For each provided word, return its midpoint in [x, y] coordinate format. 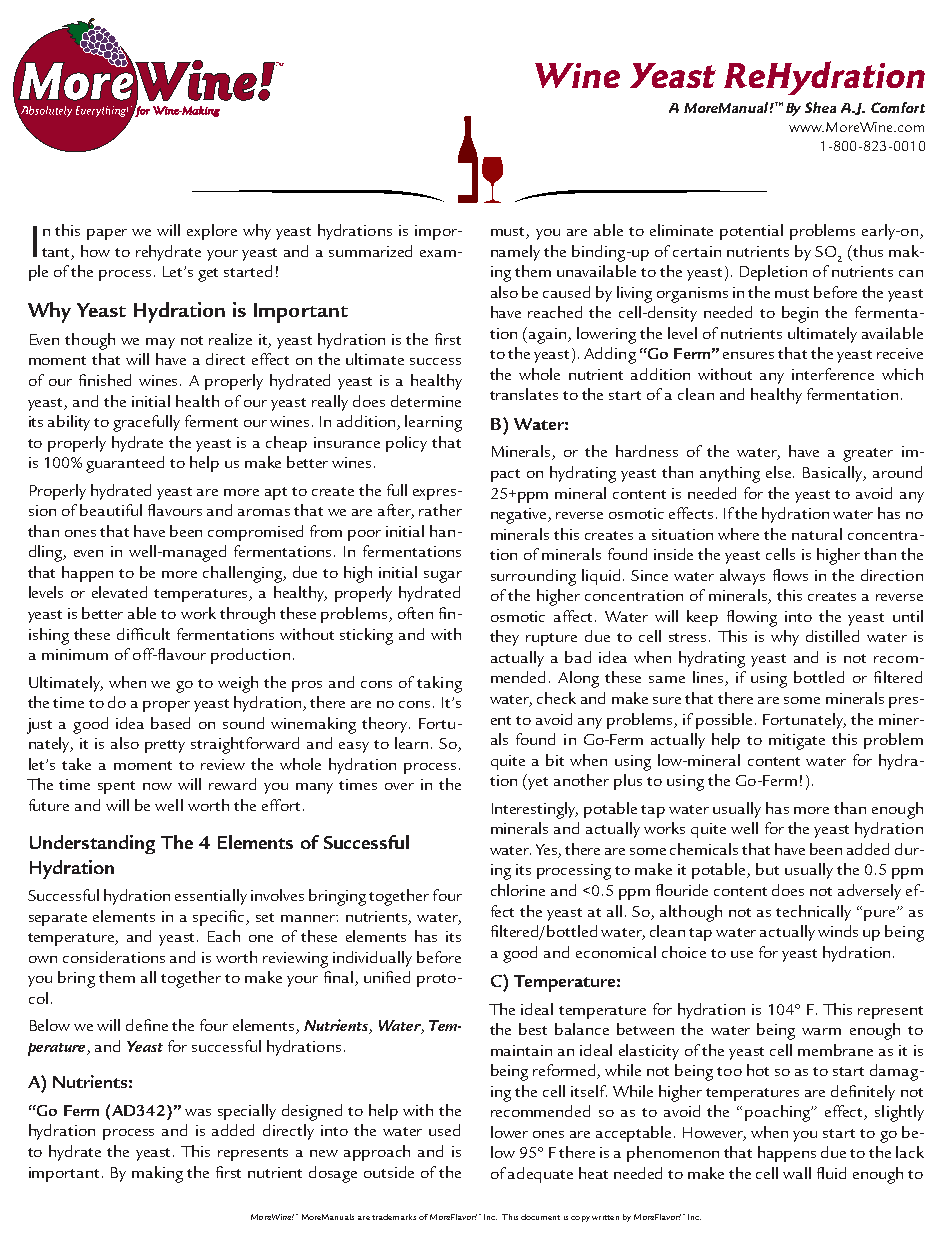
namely [515, 253]
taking [439, 684]
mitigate [797, 742]
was [198, 1112]
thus [867, 251]
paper [107, 234]
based [170, 723]
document [540, 1217]
